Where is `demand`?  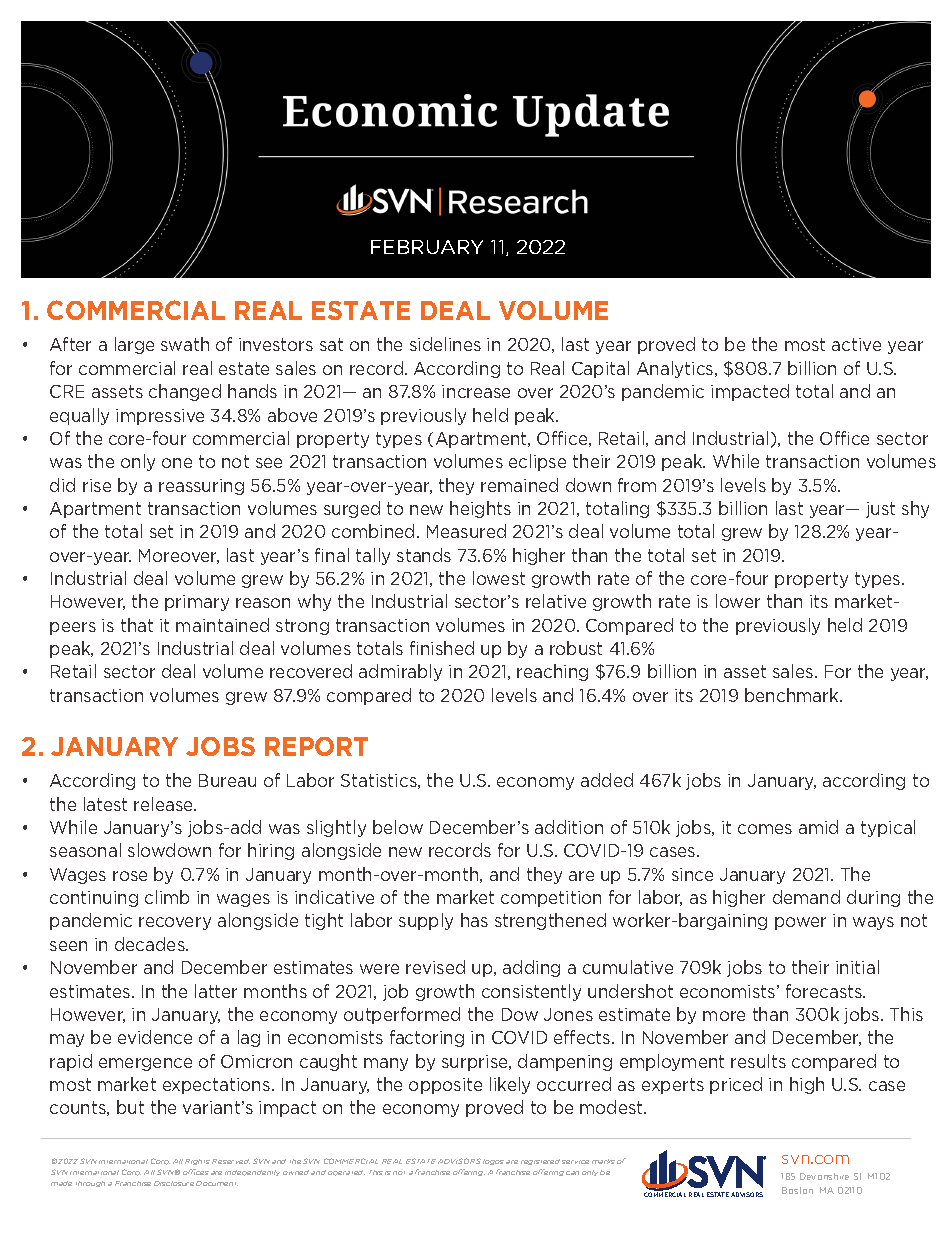
demand is located at coordinates (806, 897).
